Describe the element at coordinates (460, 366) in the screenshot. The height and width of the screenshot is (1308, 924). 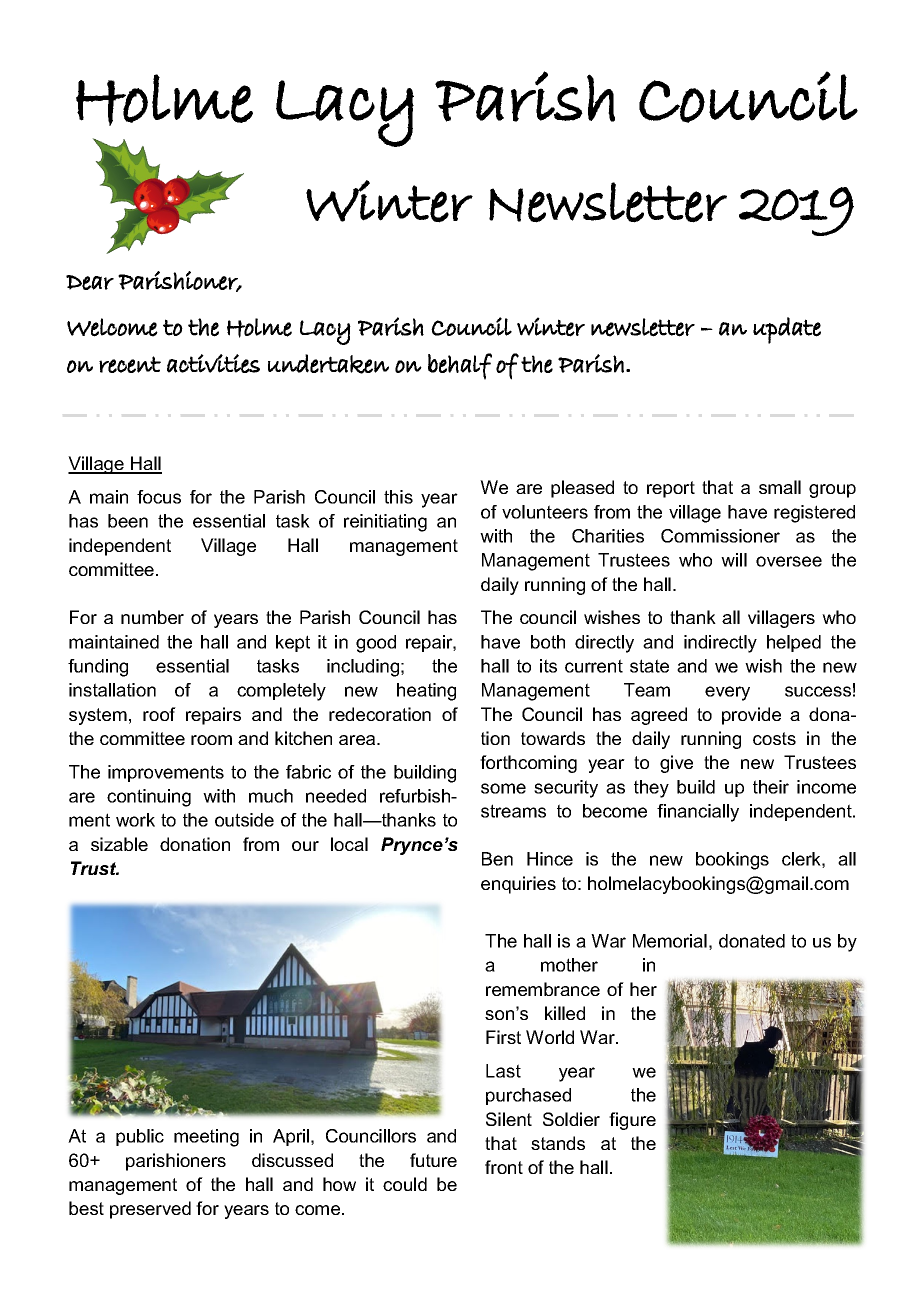
I see `behalf` at that location.
